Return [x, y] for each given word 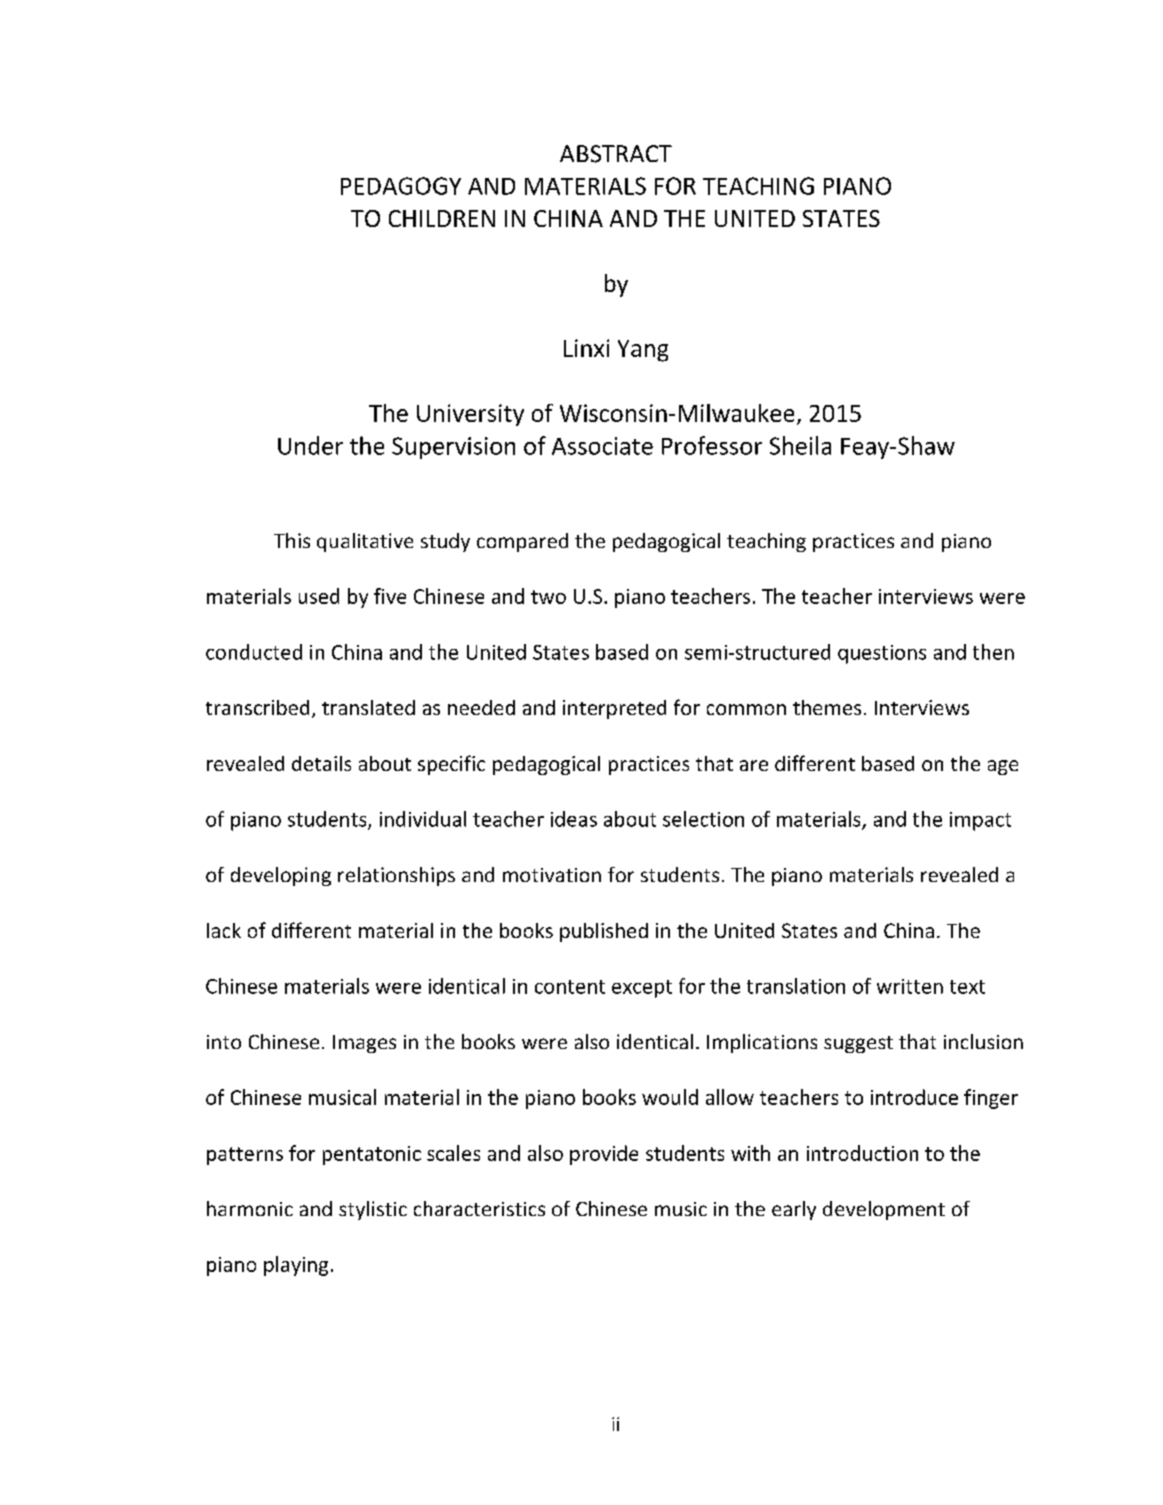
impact [980, 821]
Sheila [800, 445]
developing [281, 876]
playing [296, 1266]
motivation [552, 875]
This [292, 540]
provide [604, 1155]
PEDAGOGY [401, 186]
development [884, 1210]
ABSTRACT [616, 154]
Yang [643, 351]
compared [522, 542]
